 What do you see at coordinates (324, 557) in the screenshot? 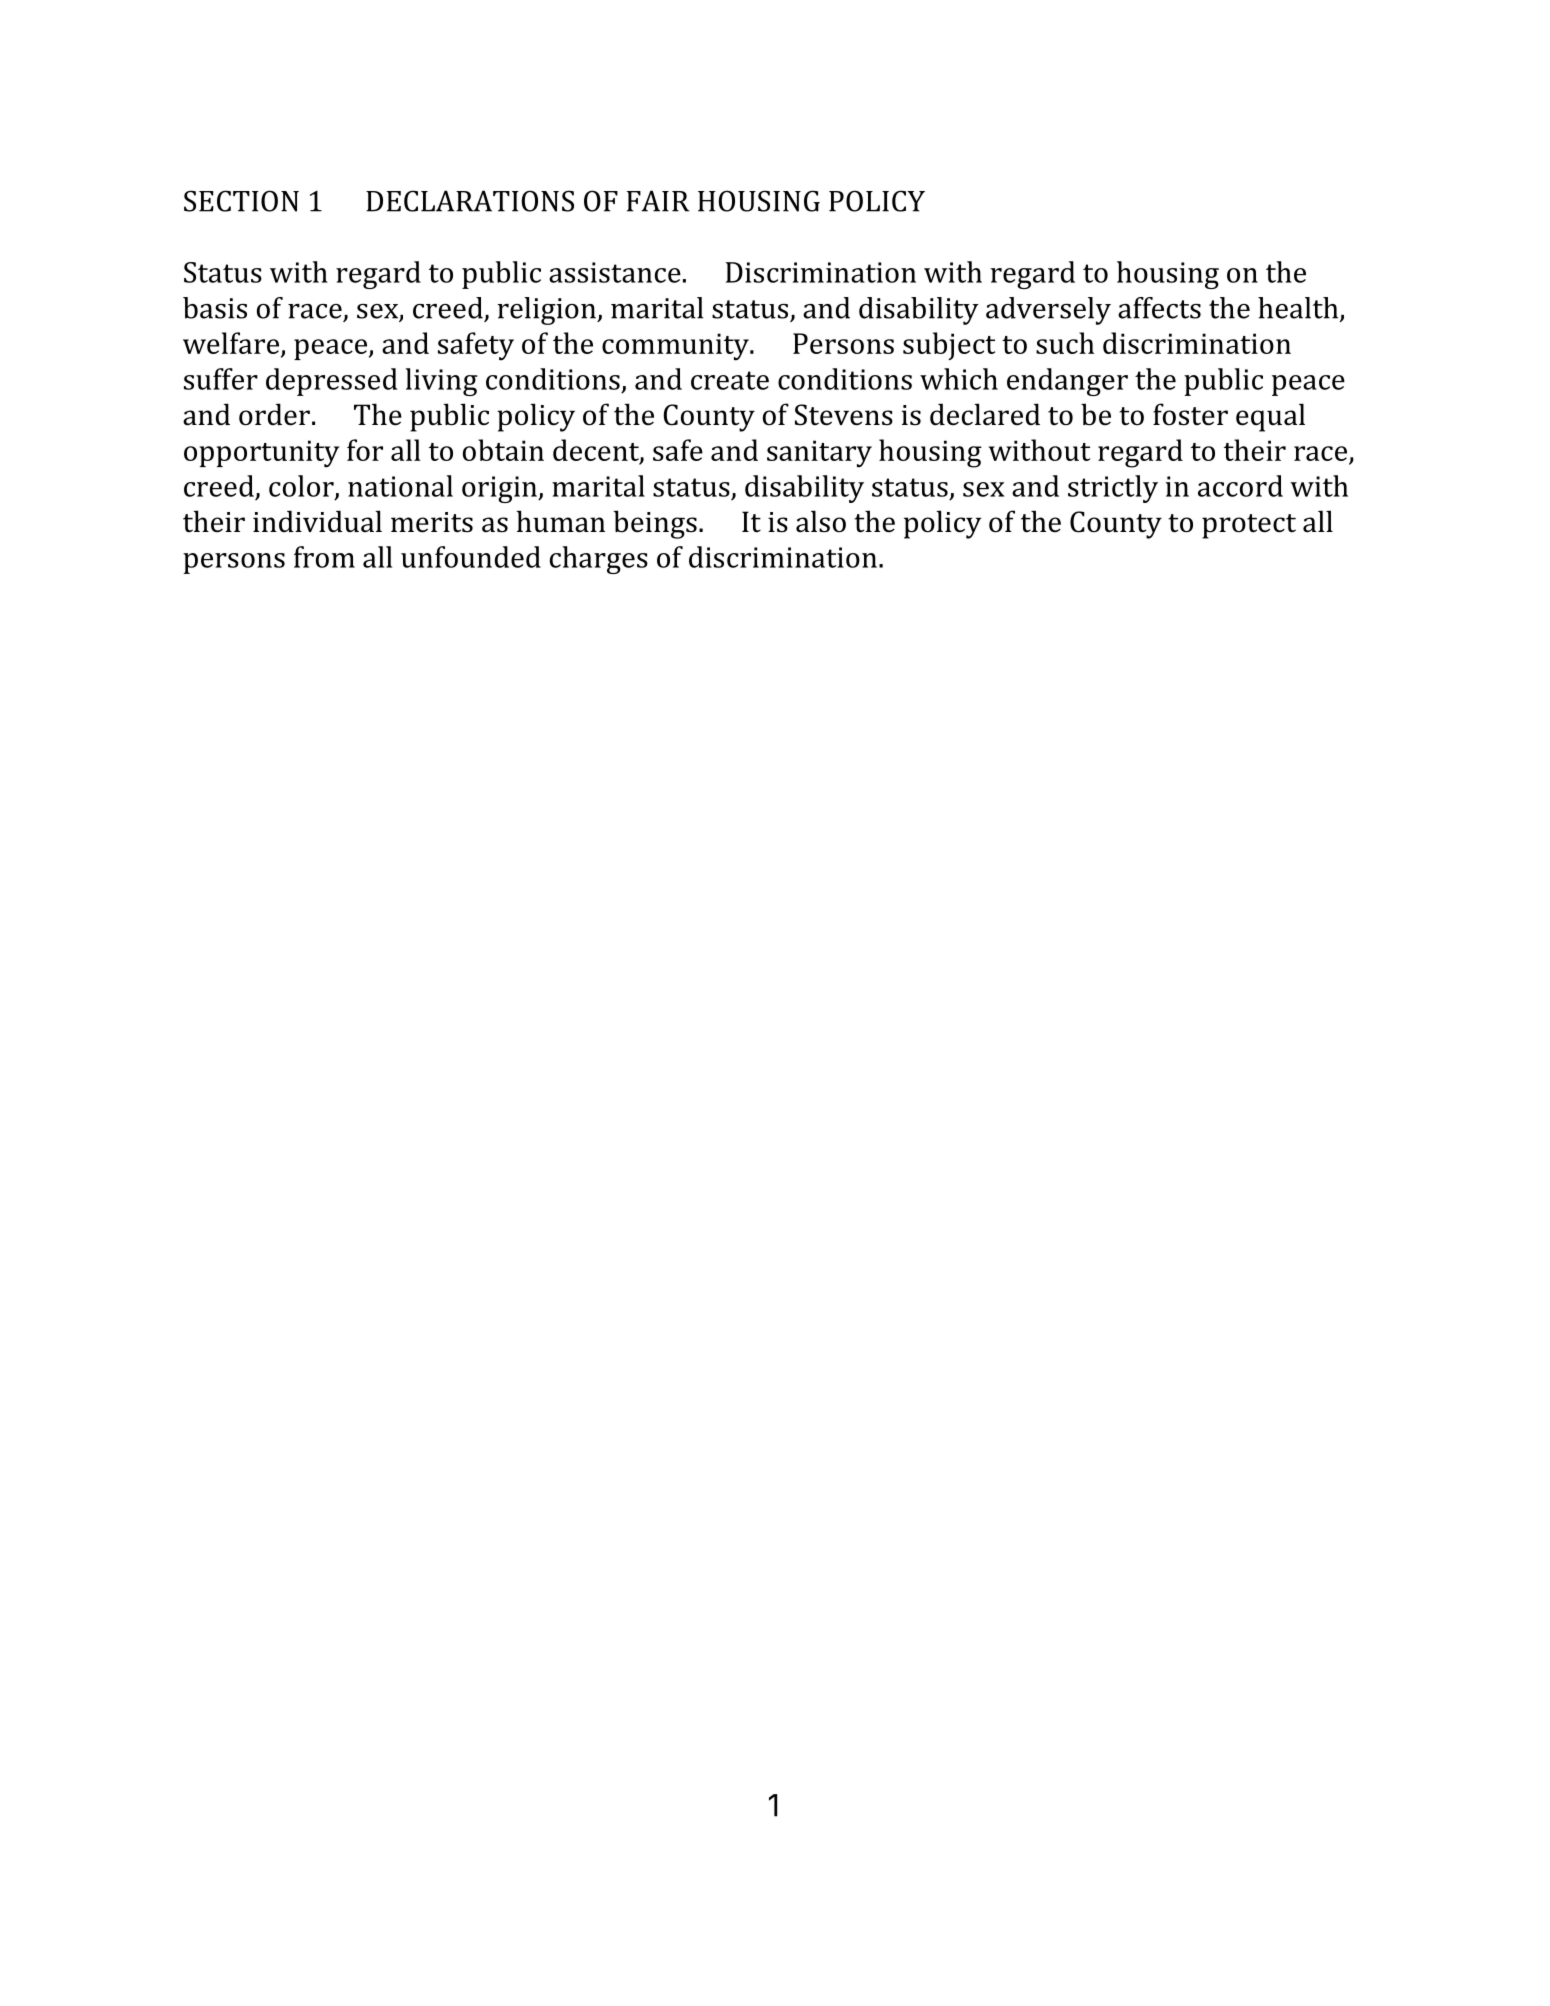
I see `from` at bounding box center [324, 557].
